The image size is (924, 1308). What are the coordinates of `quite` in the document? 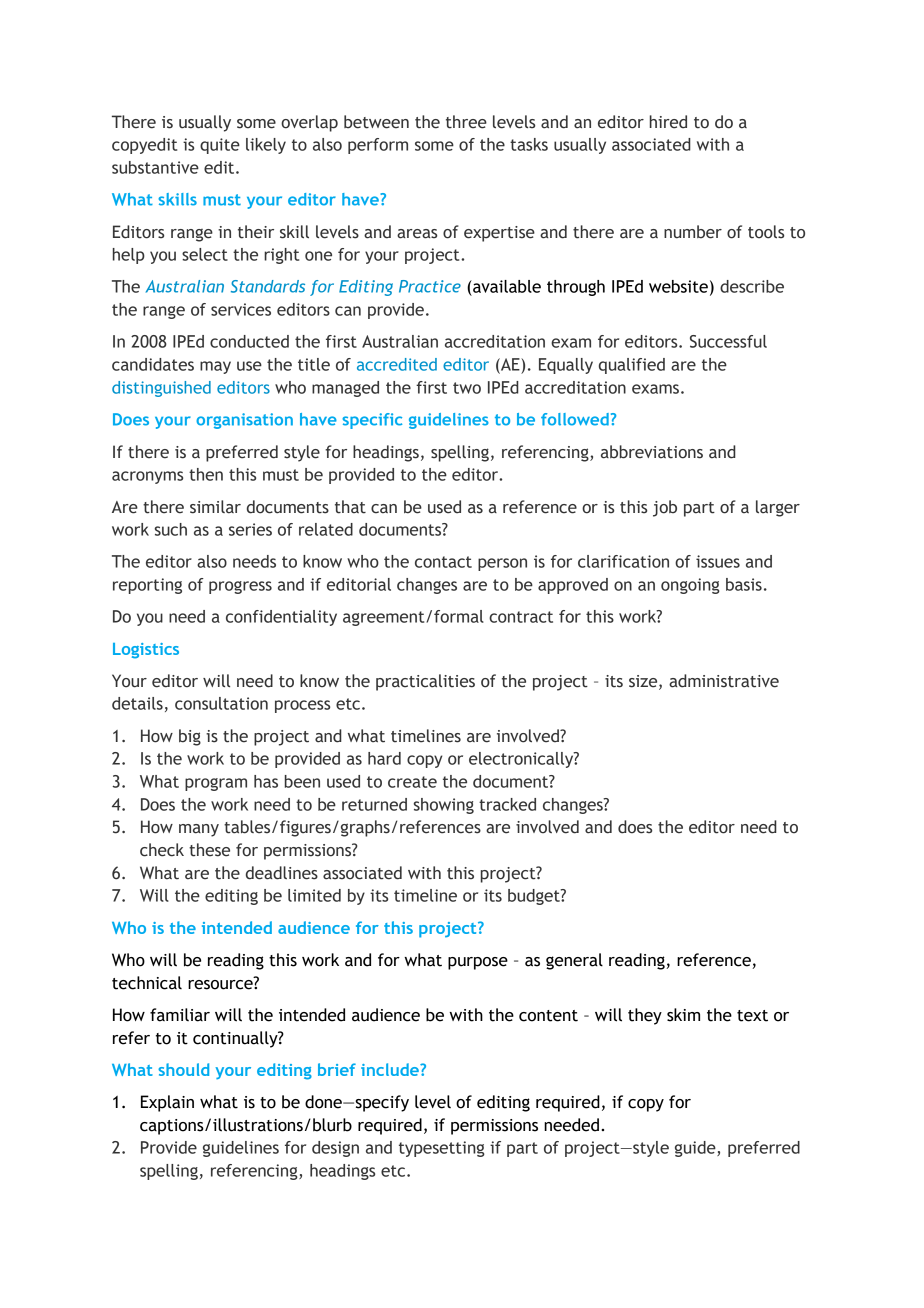 It's located at (220, 146).
